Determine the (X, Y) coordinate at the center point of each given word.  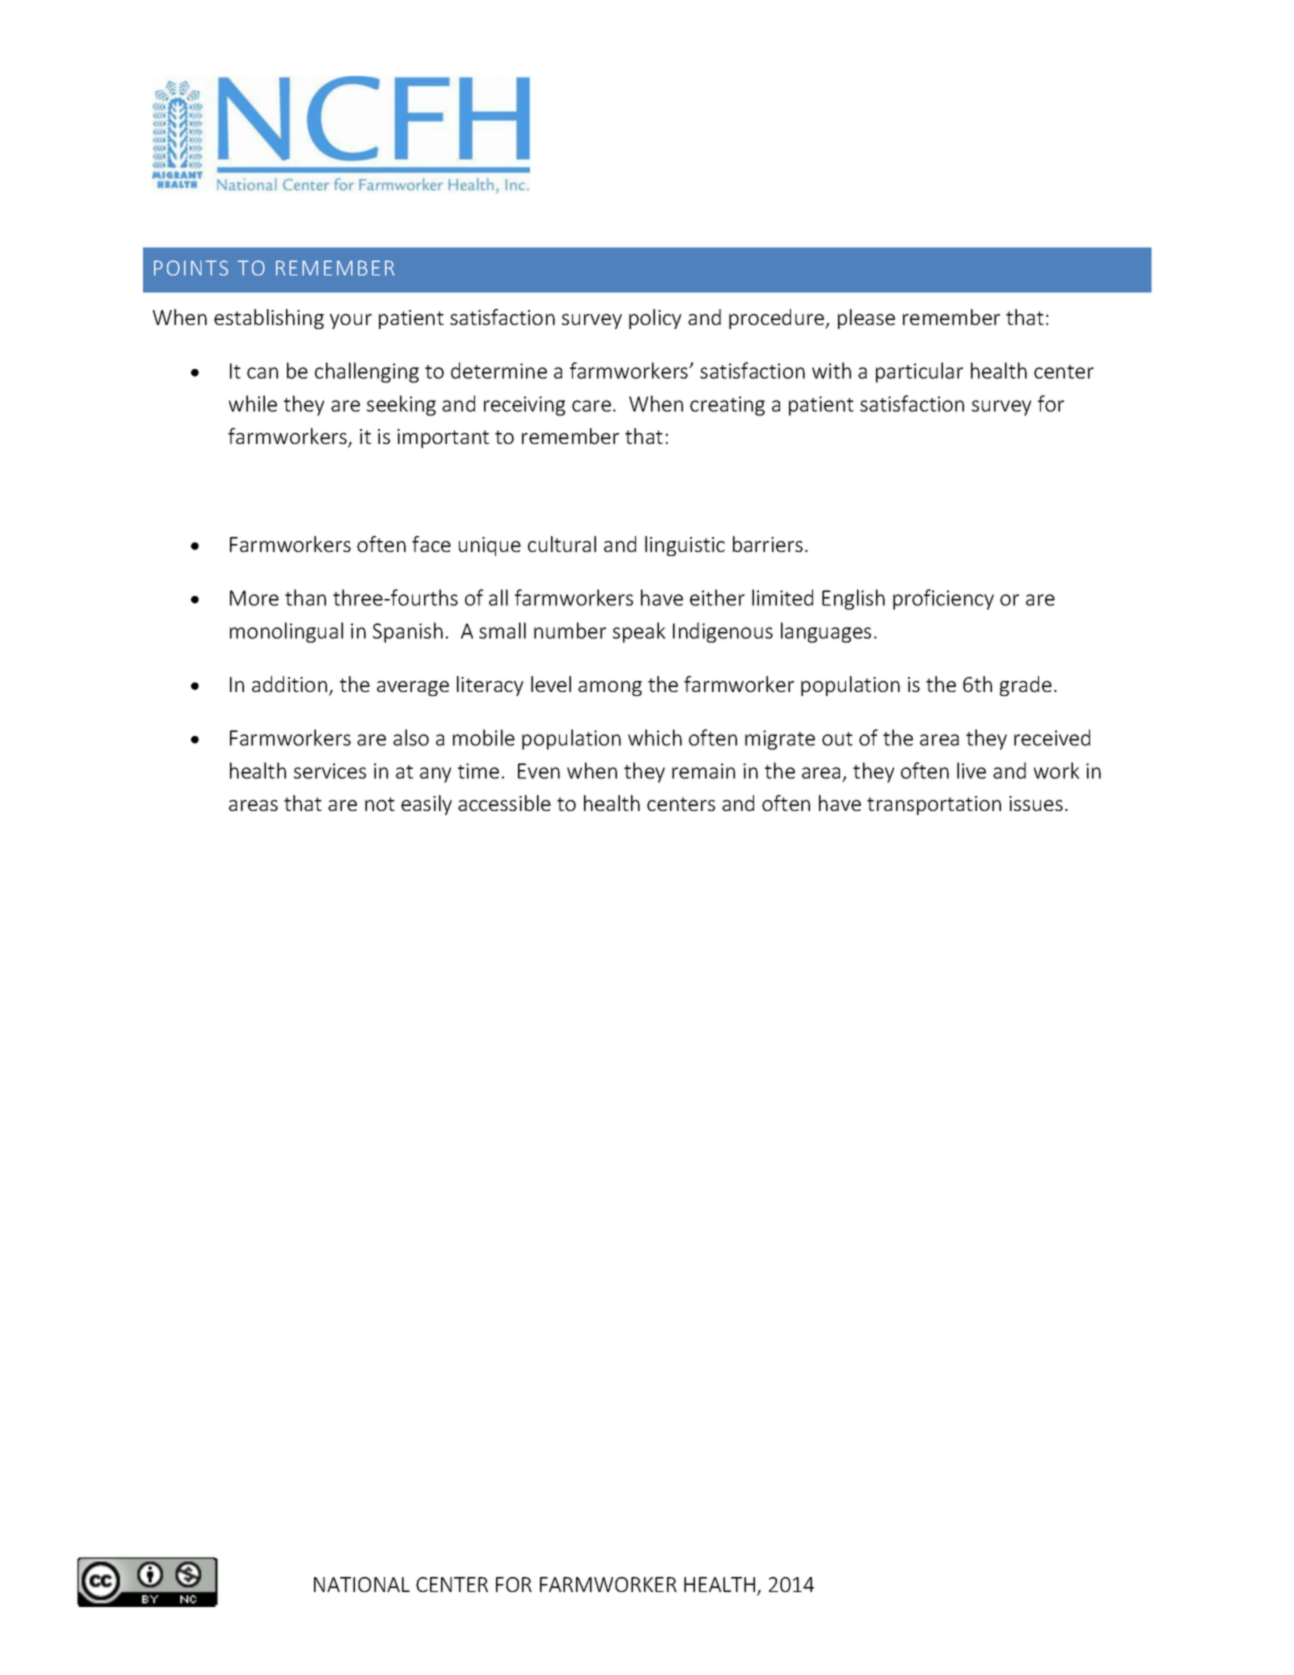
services (330, 771)
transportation (934, 805)
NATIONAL (362, 1584)
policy (655, 319)
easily (426, 805)
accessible (504, 803)
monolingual (286, 632)
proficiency (943, 599)
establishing (269, 319)
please (866, 319)
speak (639, 632)
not (380, 804)
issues (1036, 803)
